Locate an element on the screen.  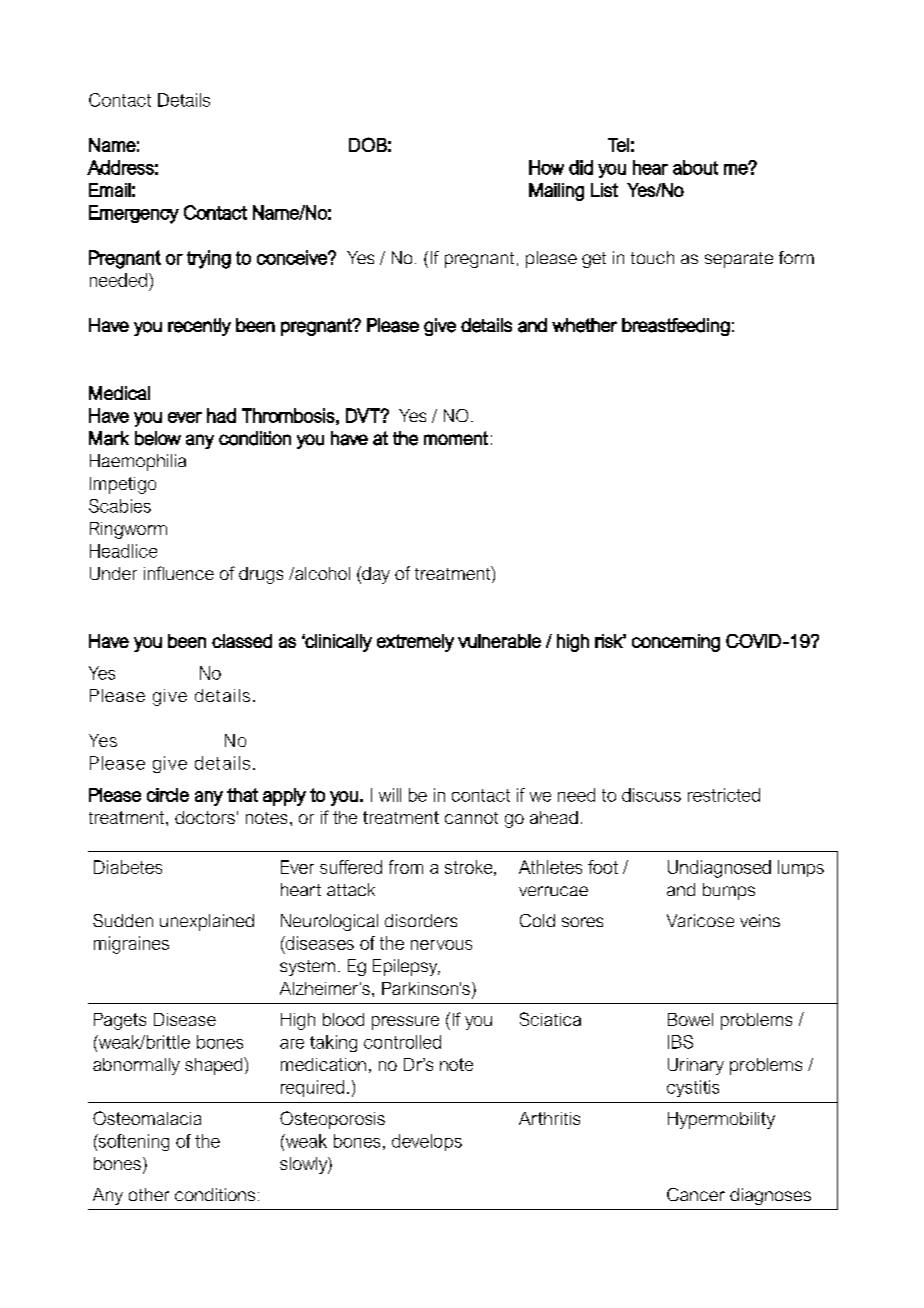
develops is located at coordinates (427, 1142).
